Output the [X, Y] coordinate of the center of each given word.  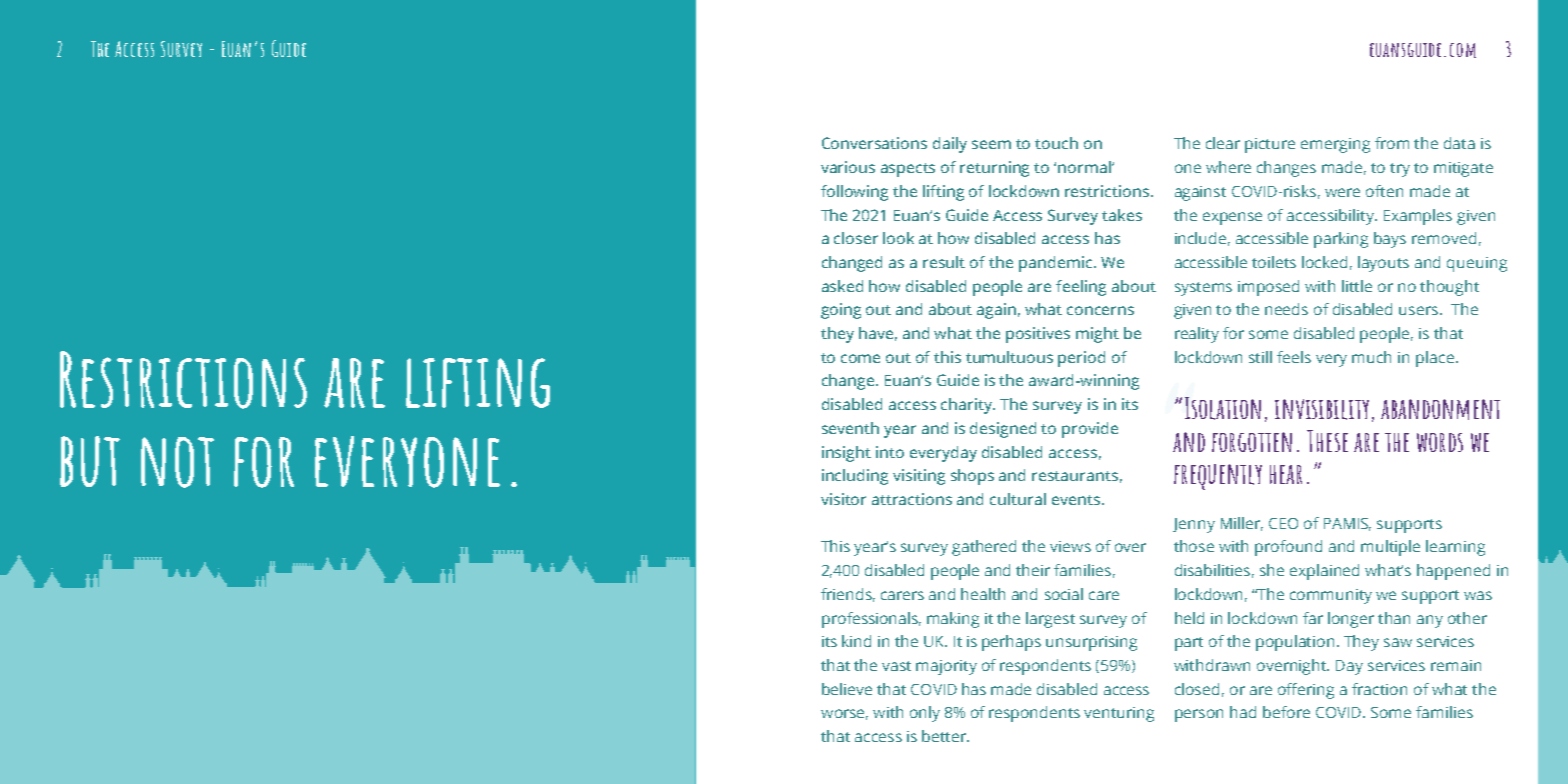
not [177, 462]
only [925, 714]
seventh [850, 428]
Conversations [874, 143]
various [848, 167]
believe [847, 689]
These [1327, 441]
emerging [1335, 145]
